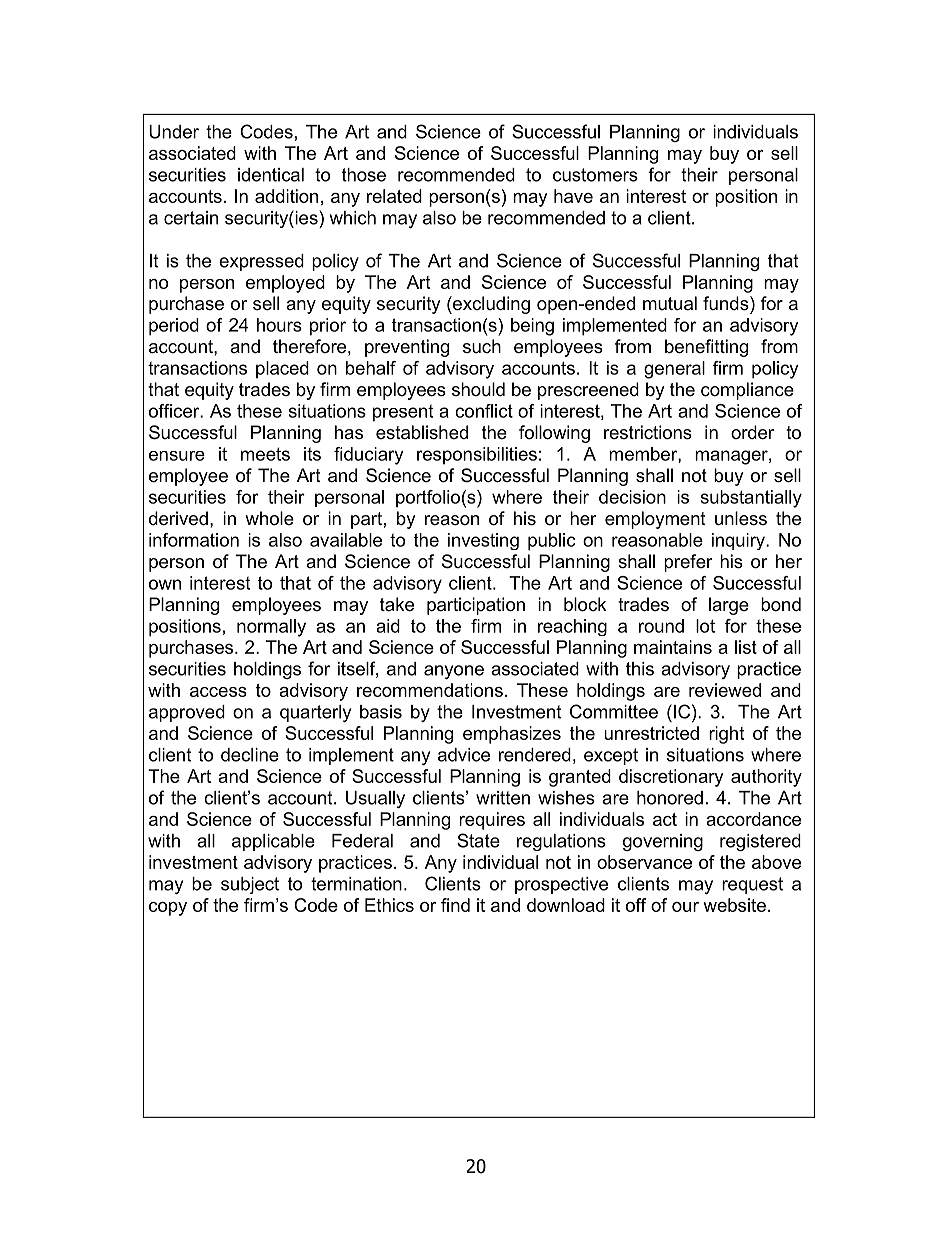 The width and height of the page is (952, 1233). Describe the element at coordinates (734, 905) in the page. I see `website` at that location.
